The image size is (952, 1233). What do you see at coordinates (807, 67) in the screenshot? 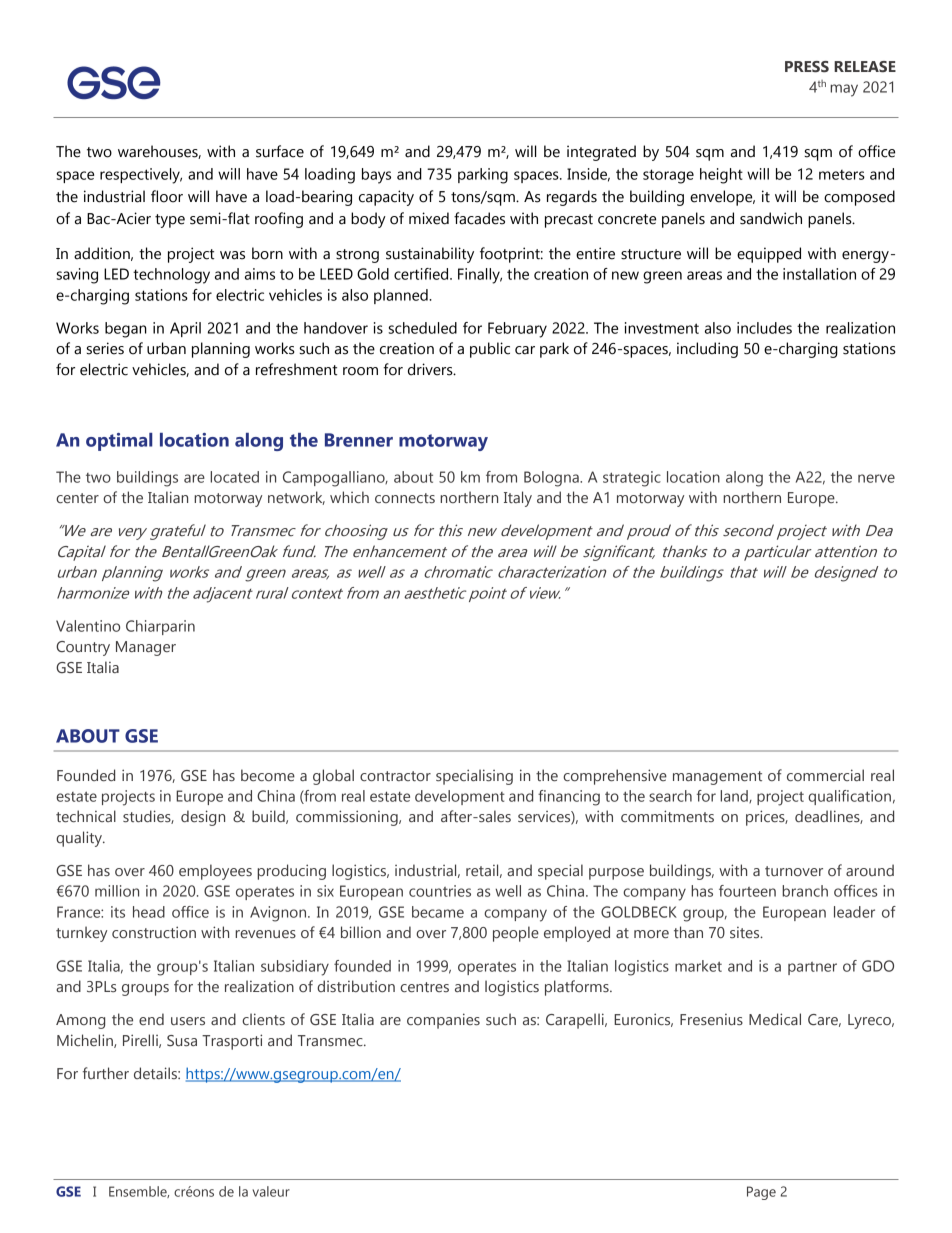
I see `PRESS` at bounding box center [807, 67].
